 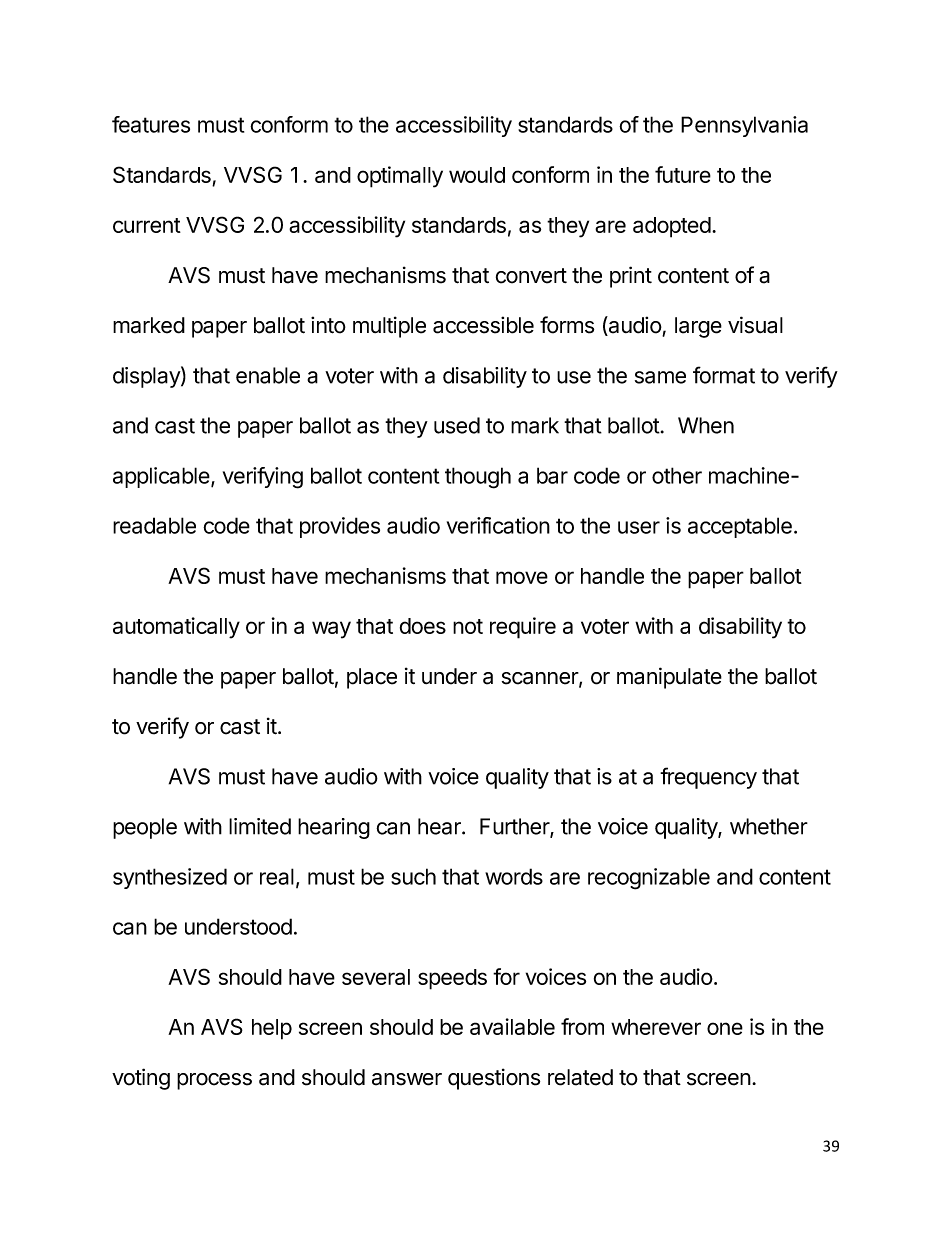 I want to click on process, so click(x=214, y=1081).
